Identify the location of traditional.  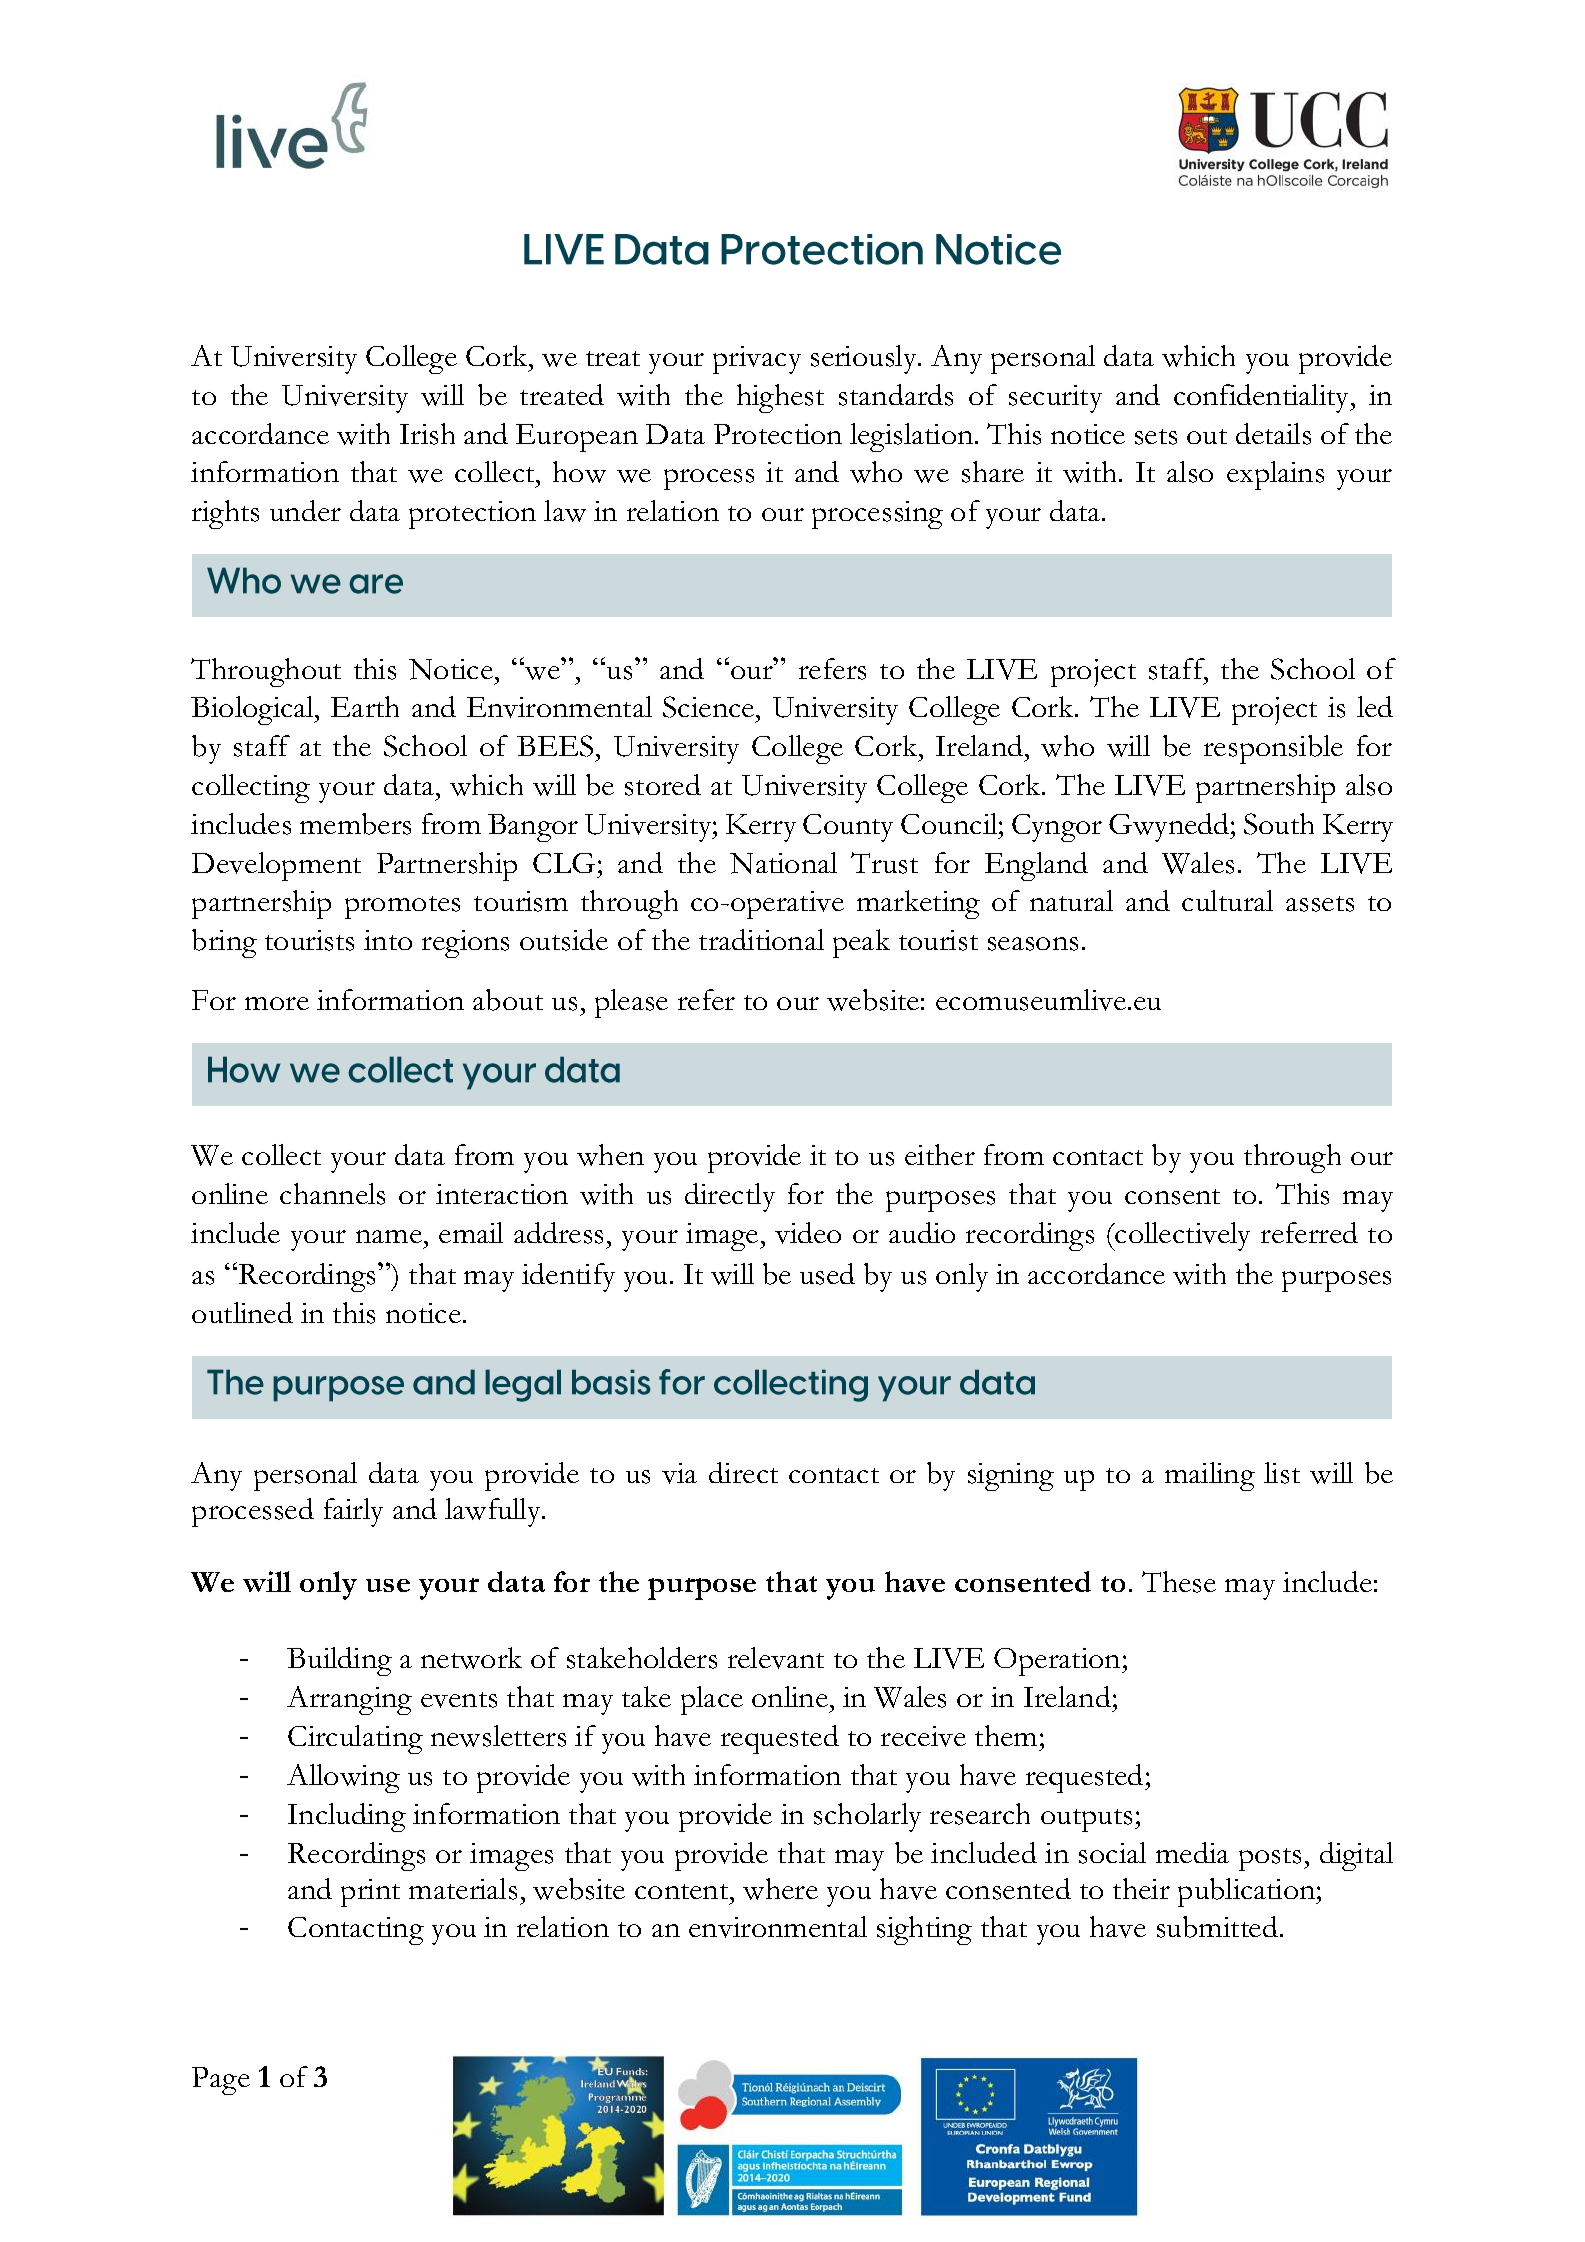
(761, 939).
